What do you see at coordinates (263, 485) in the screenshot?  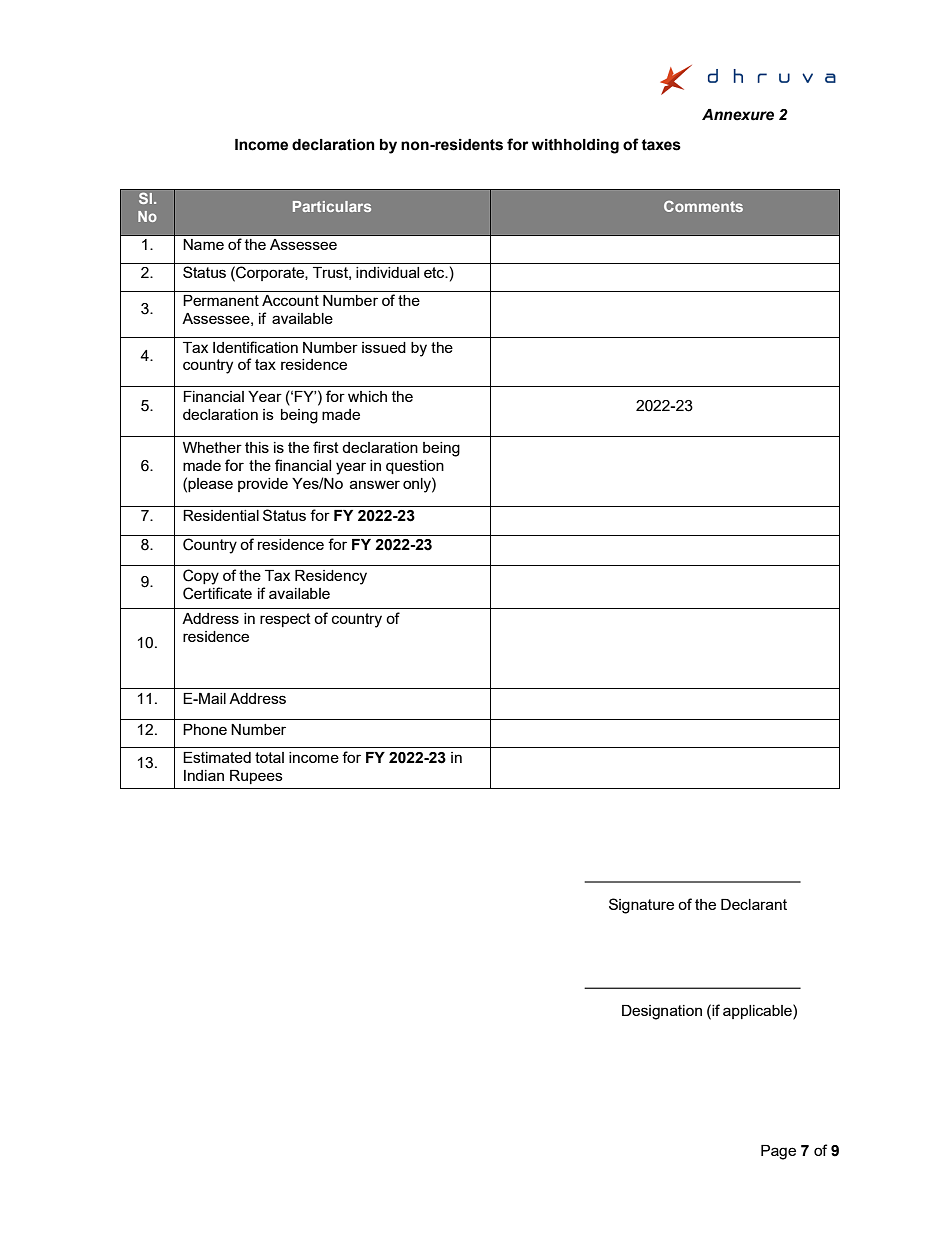 I see `provide` at bounding box center [263, 485].
